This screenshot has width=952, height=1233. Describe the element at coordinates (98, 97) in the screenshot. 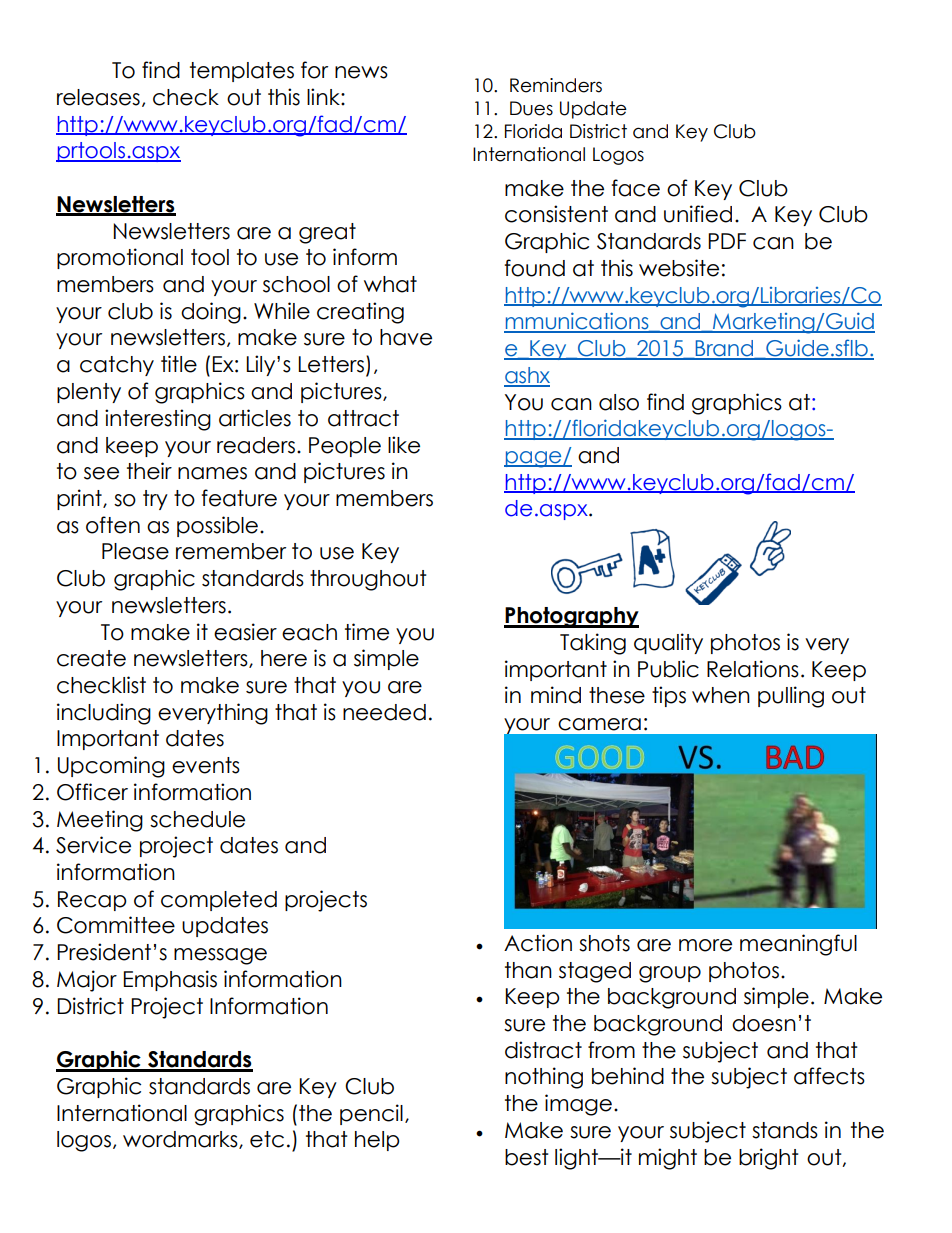

I see `releases` at that location.
